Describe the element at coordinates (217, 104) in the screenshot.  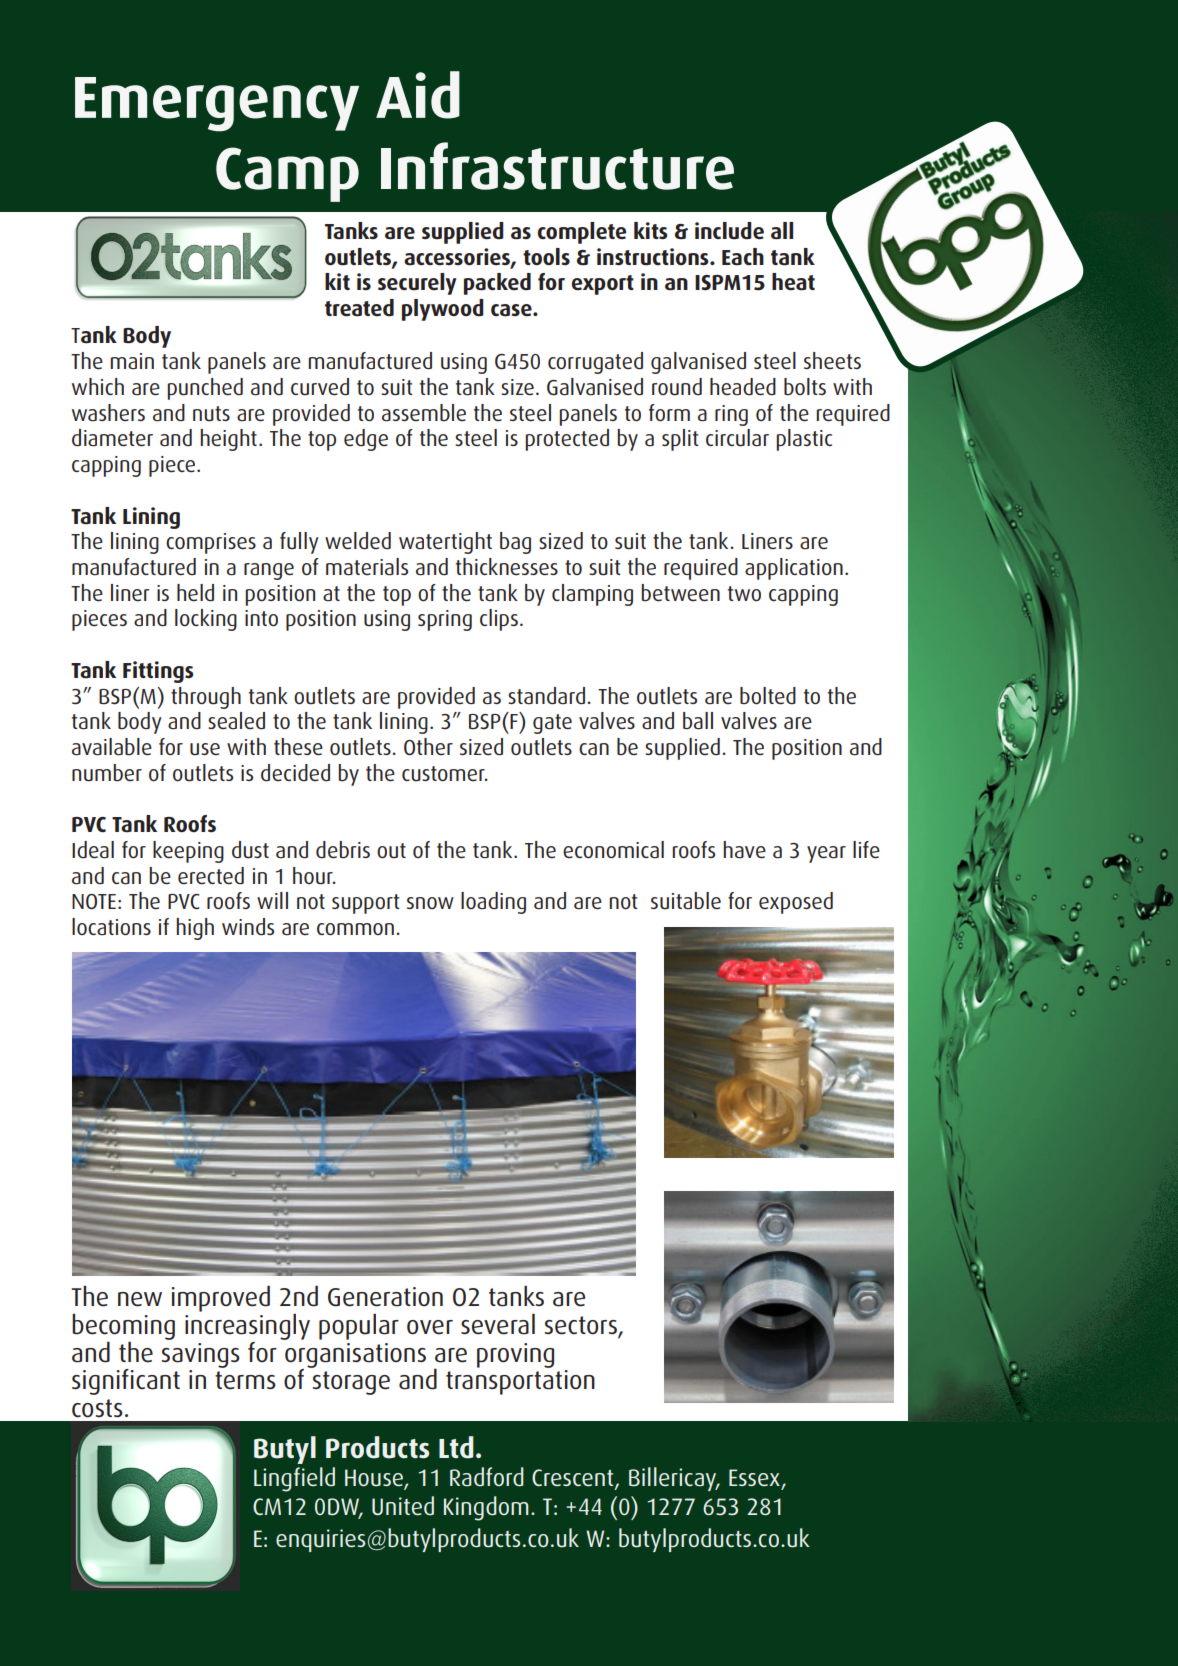
I see `Emergency` at that location.
